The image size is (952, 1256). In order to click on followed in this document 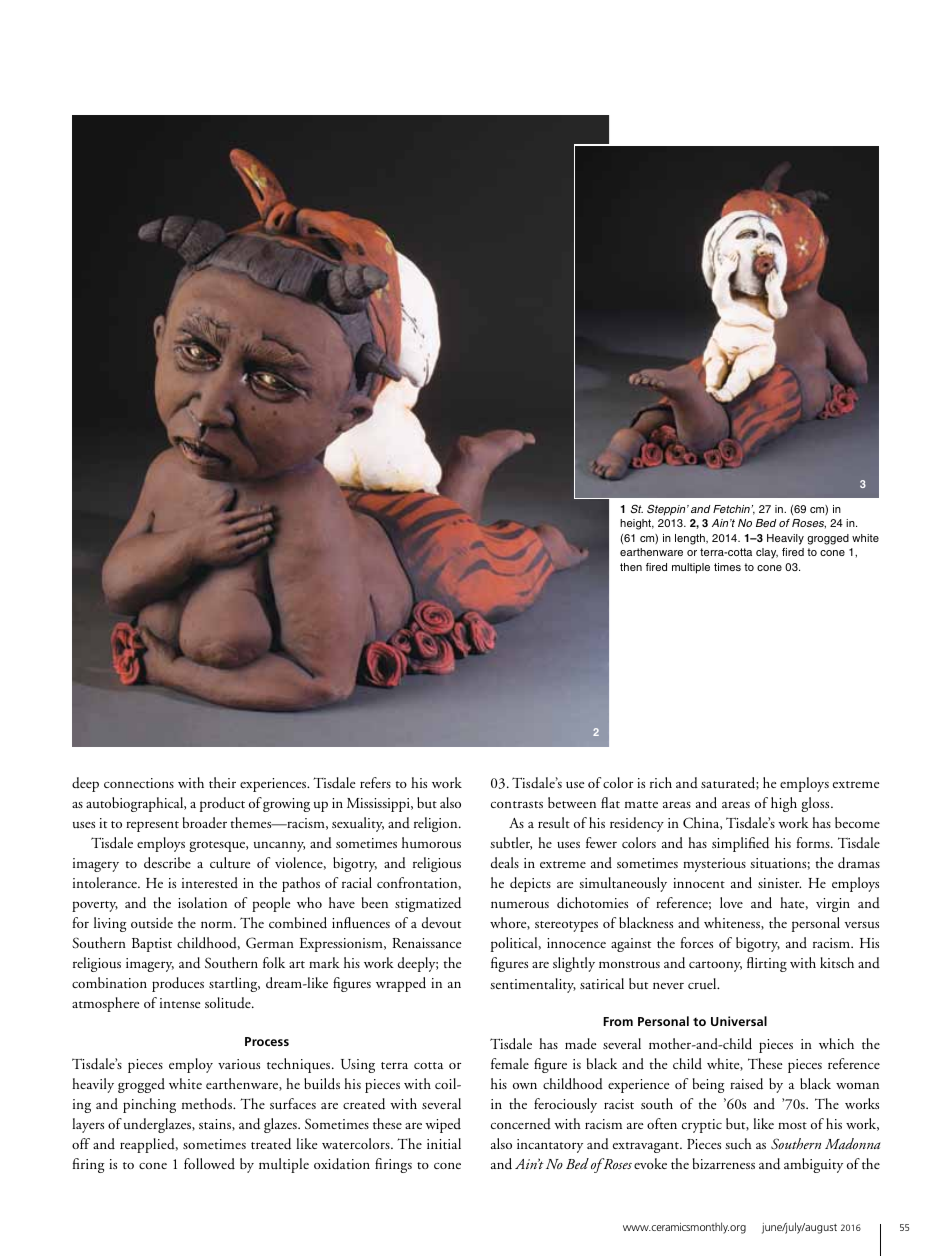, I will do `click(209, 1163)`.
